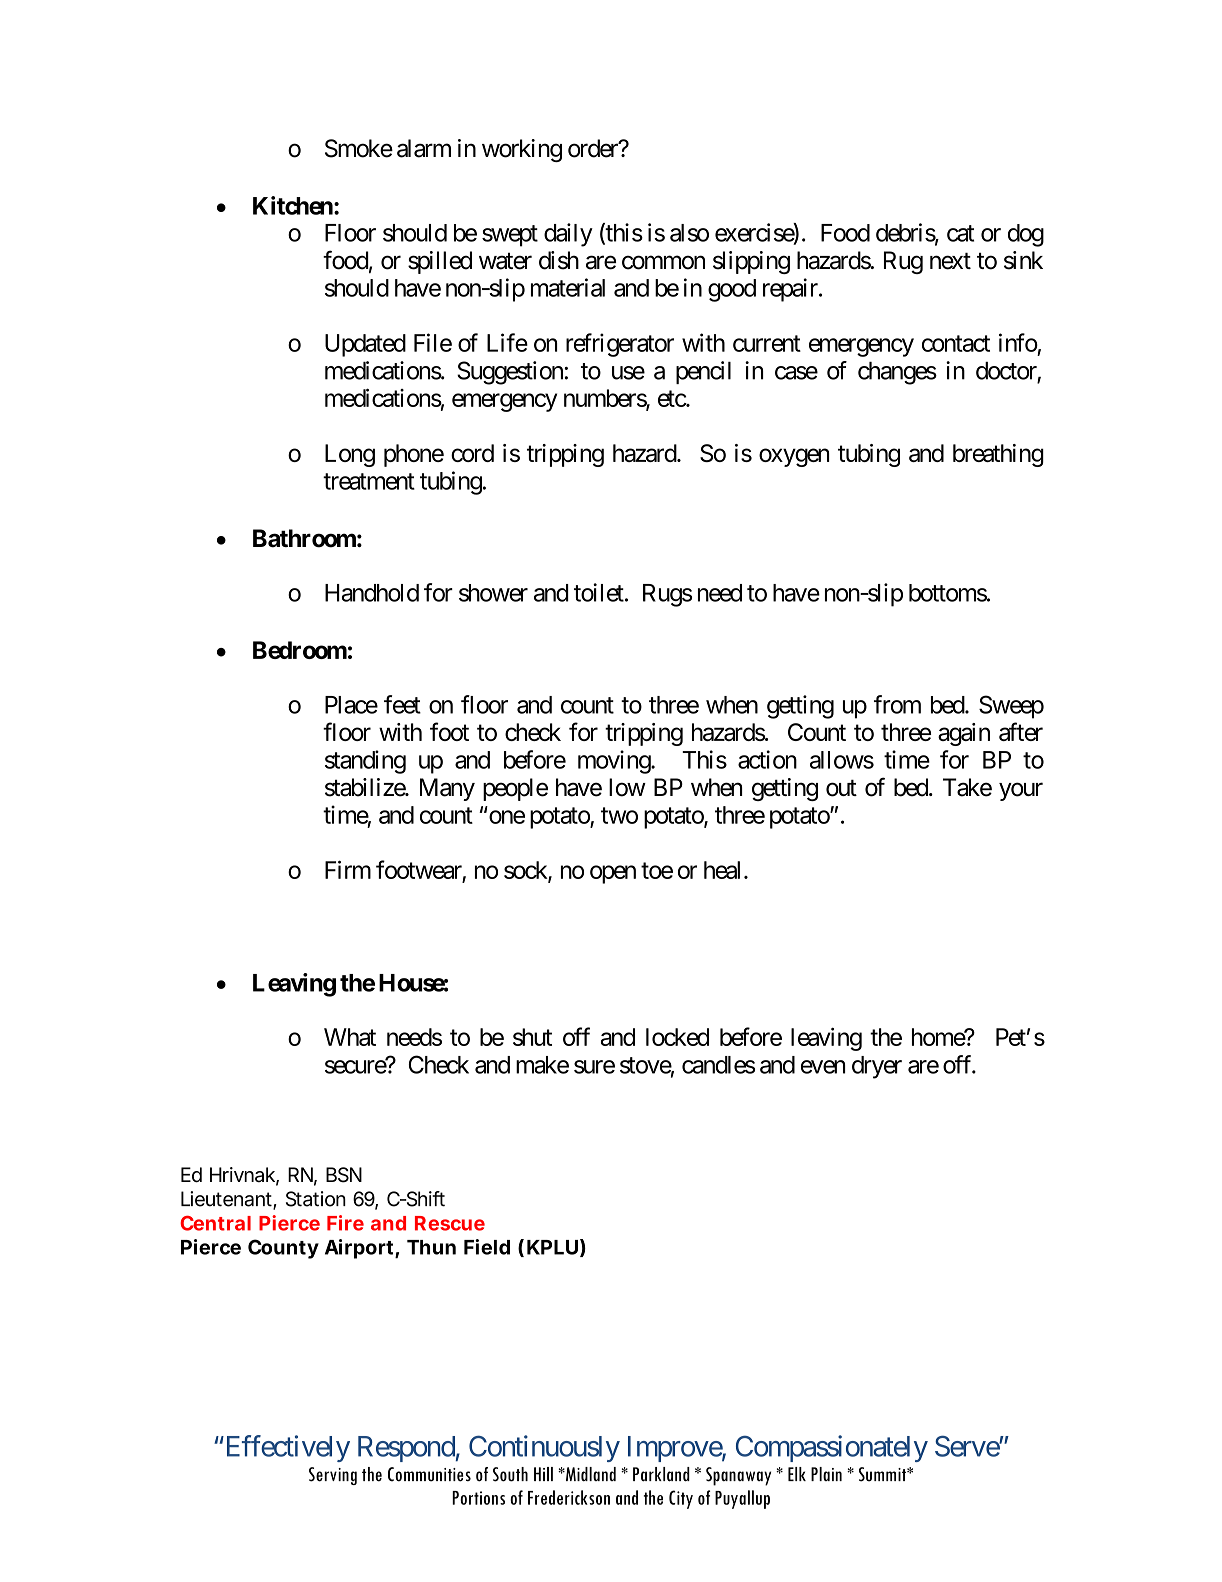 This screenshot has height=1582, width=1222. Describe the element at coordinates (897, 704) in the screenshot. I see `from` at that location.
